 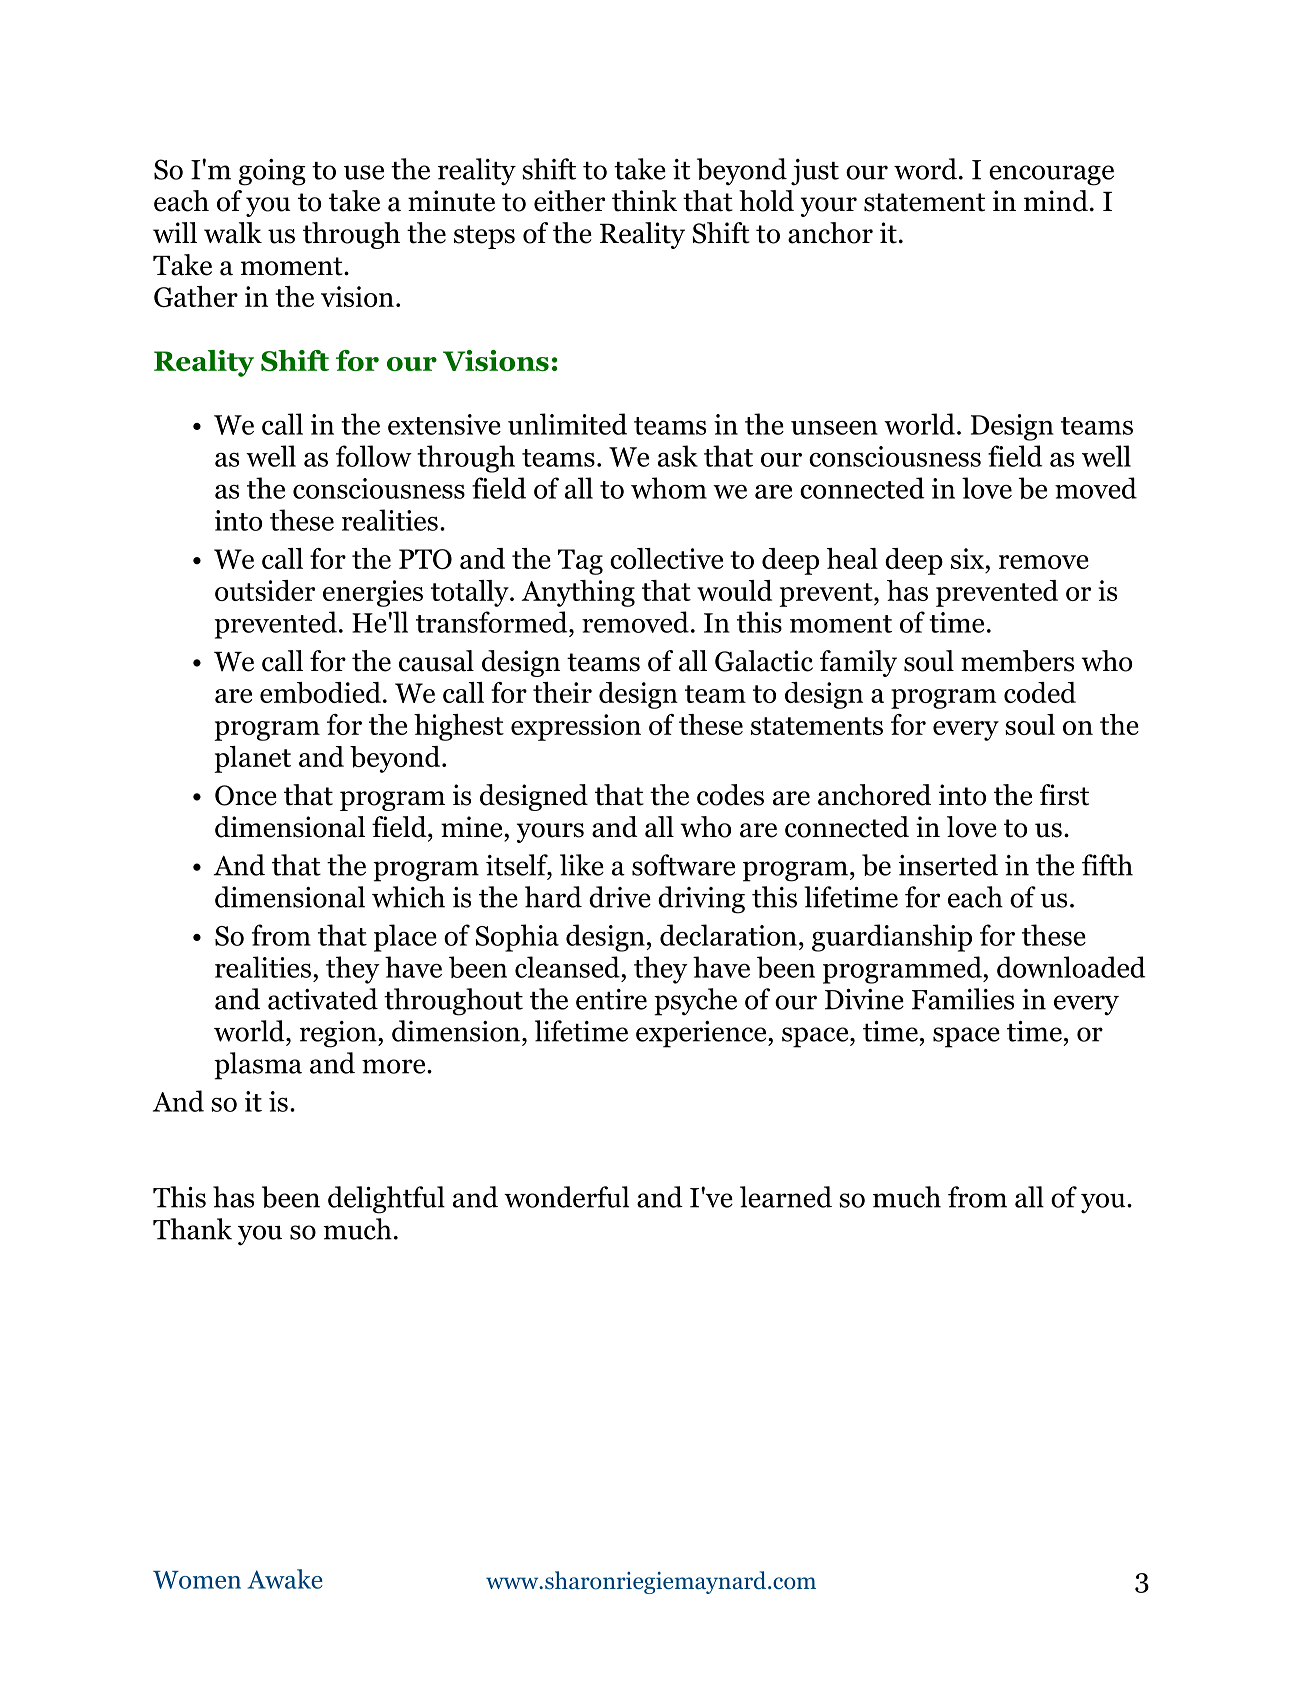 I want to click on experience, so click(x=702, y=1034).
